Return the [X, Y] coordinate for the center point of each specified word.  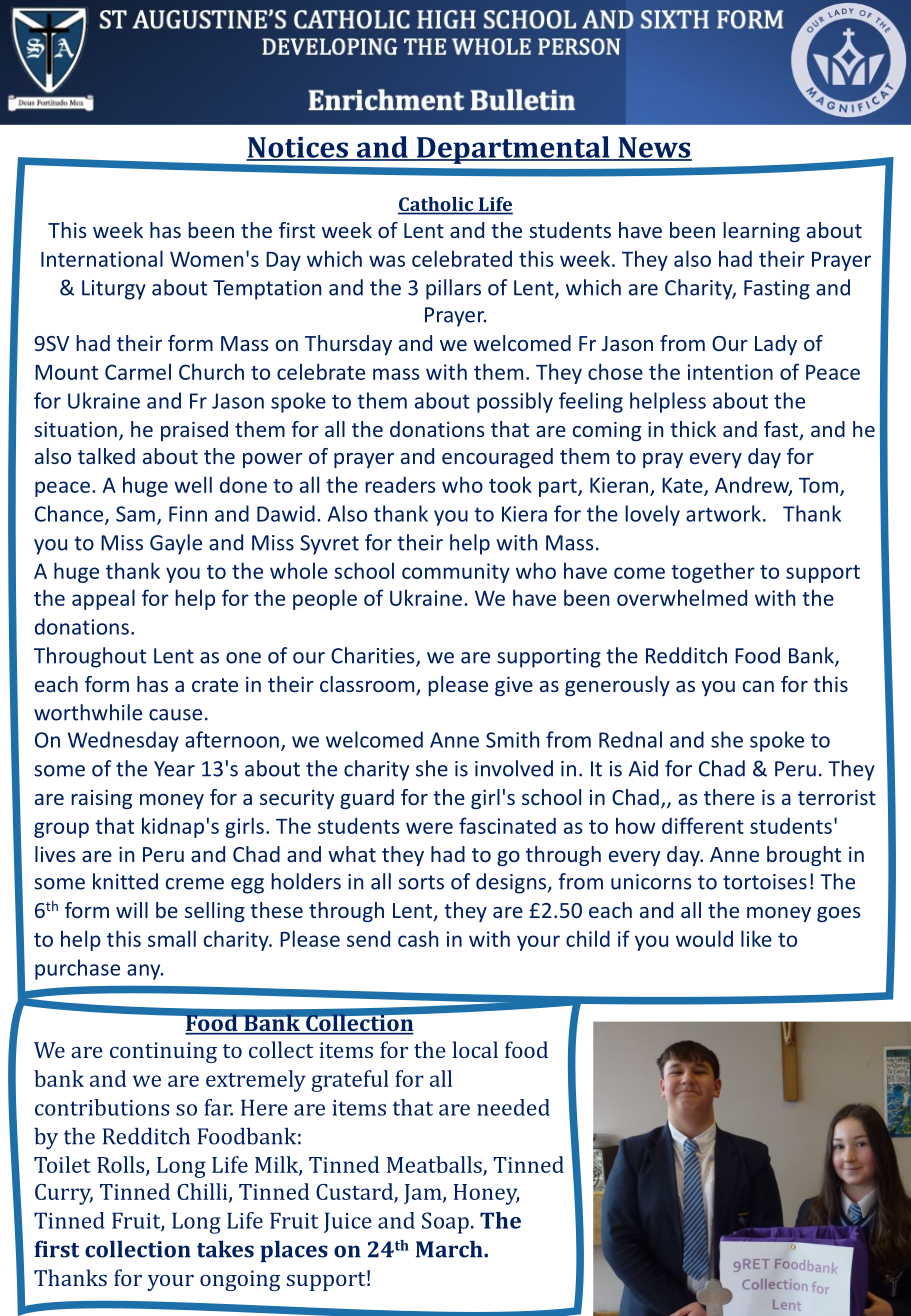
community [456, 573]
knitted [125, 881]
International [102, 258]
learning [761, 232]
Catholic [437, 205]
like [756, 938]
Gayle [176, 544]
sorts [421, 882]
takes [225, 1249]
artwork [723, 513]
